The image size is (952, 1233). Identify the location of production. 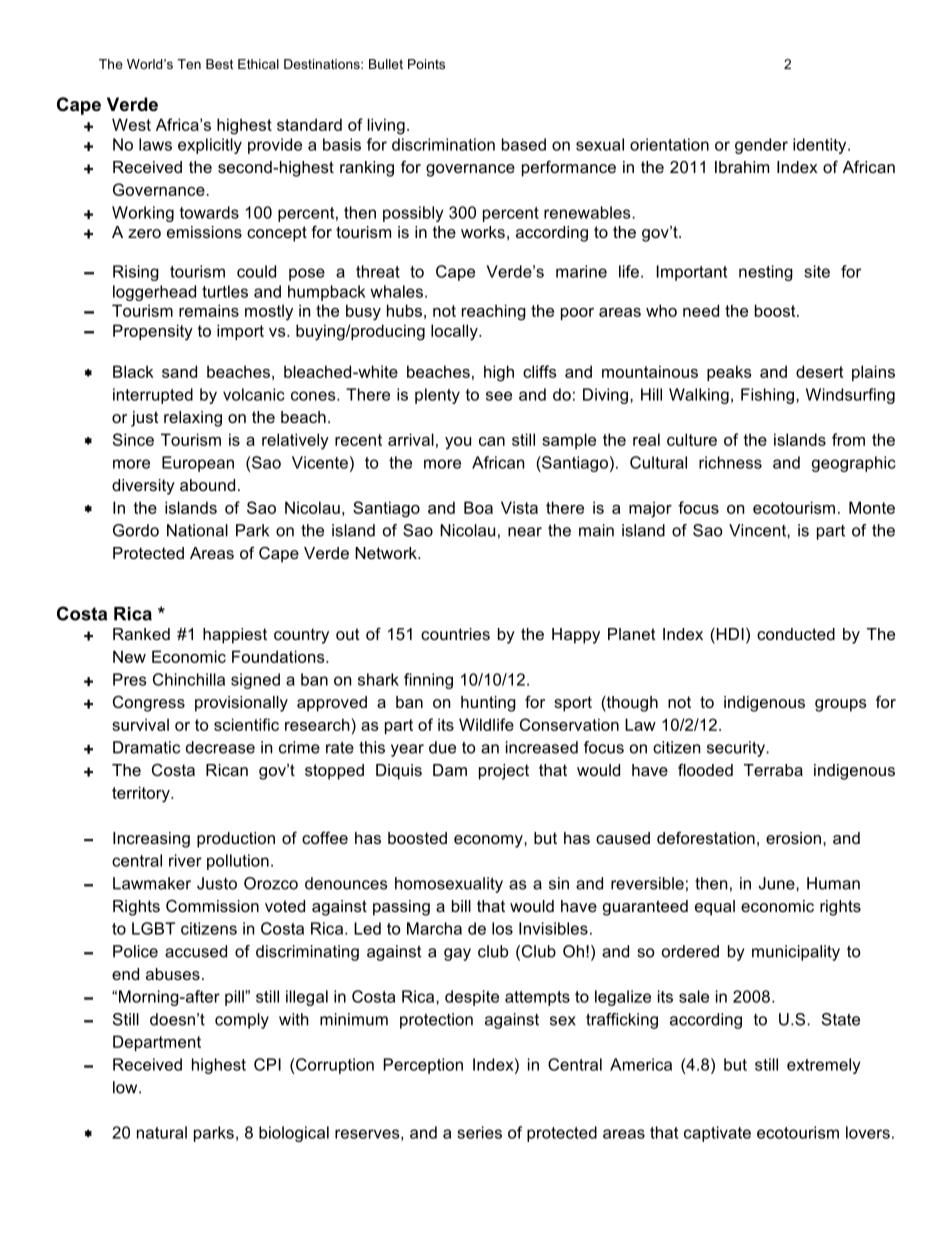
(236, 840).
